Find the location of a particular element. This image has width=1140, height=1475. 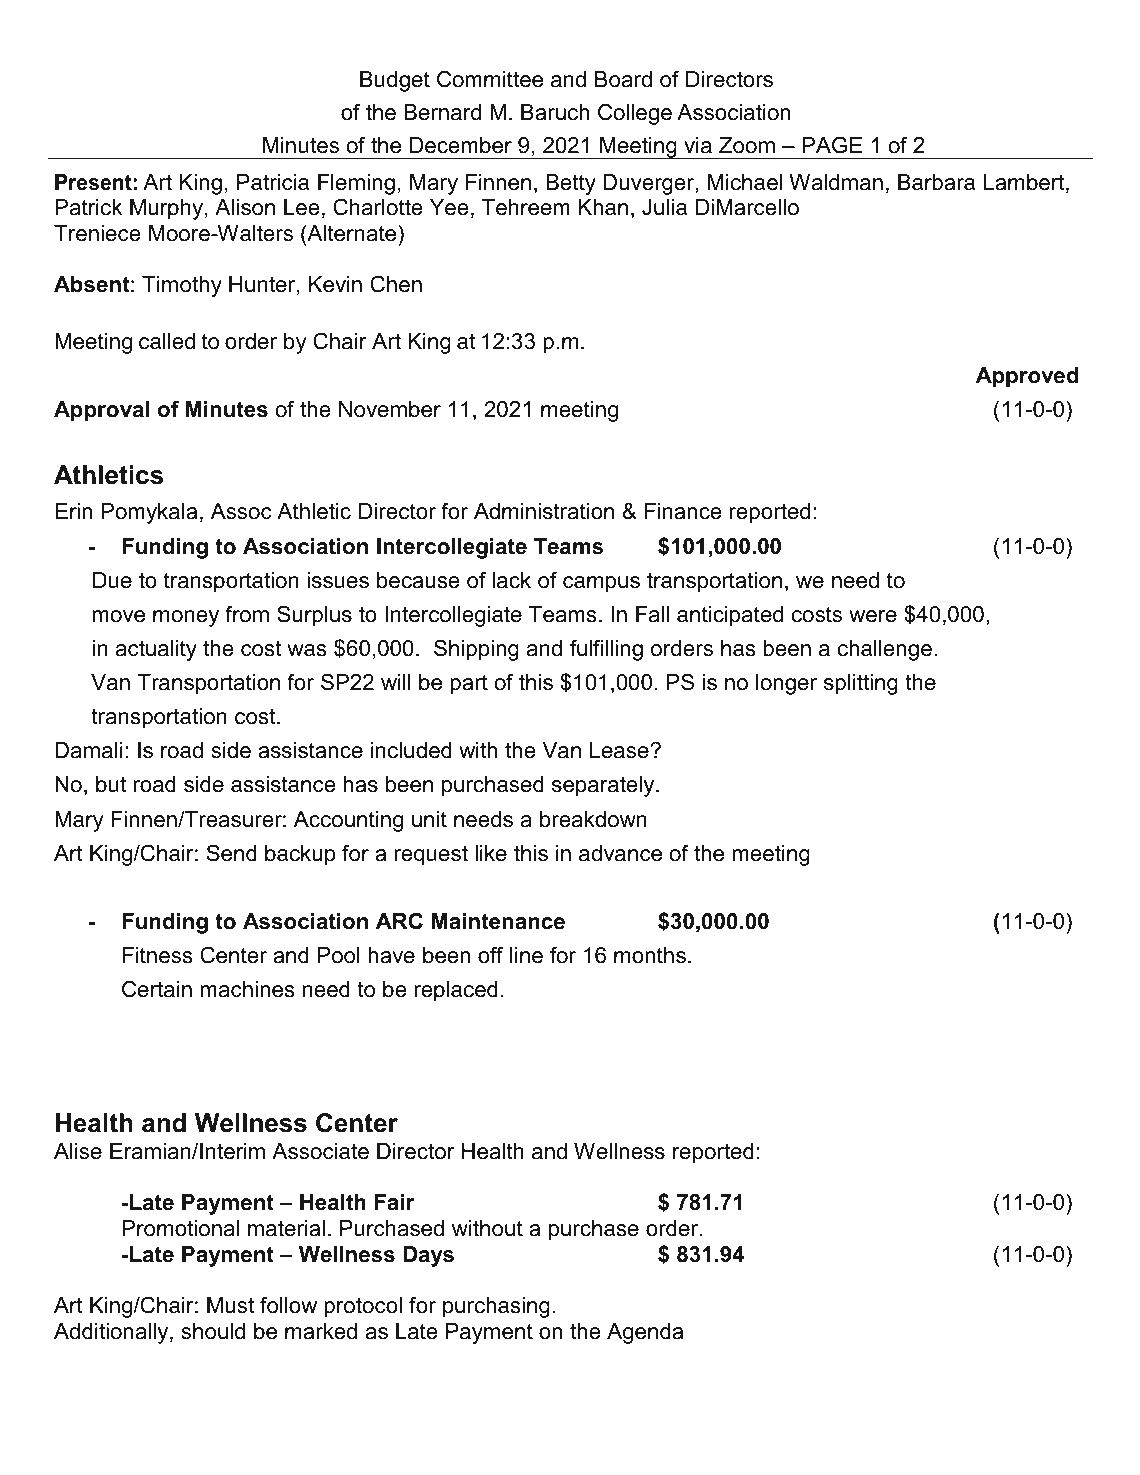

Patricia is located at coordinates (273, 182).
